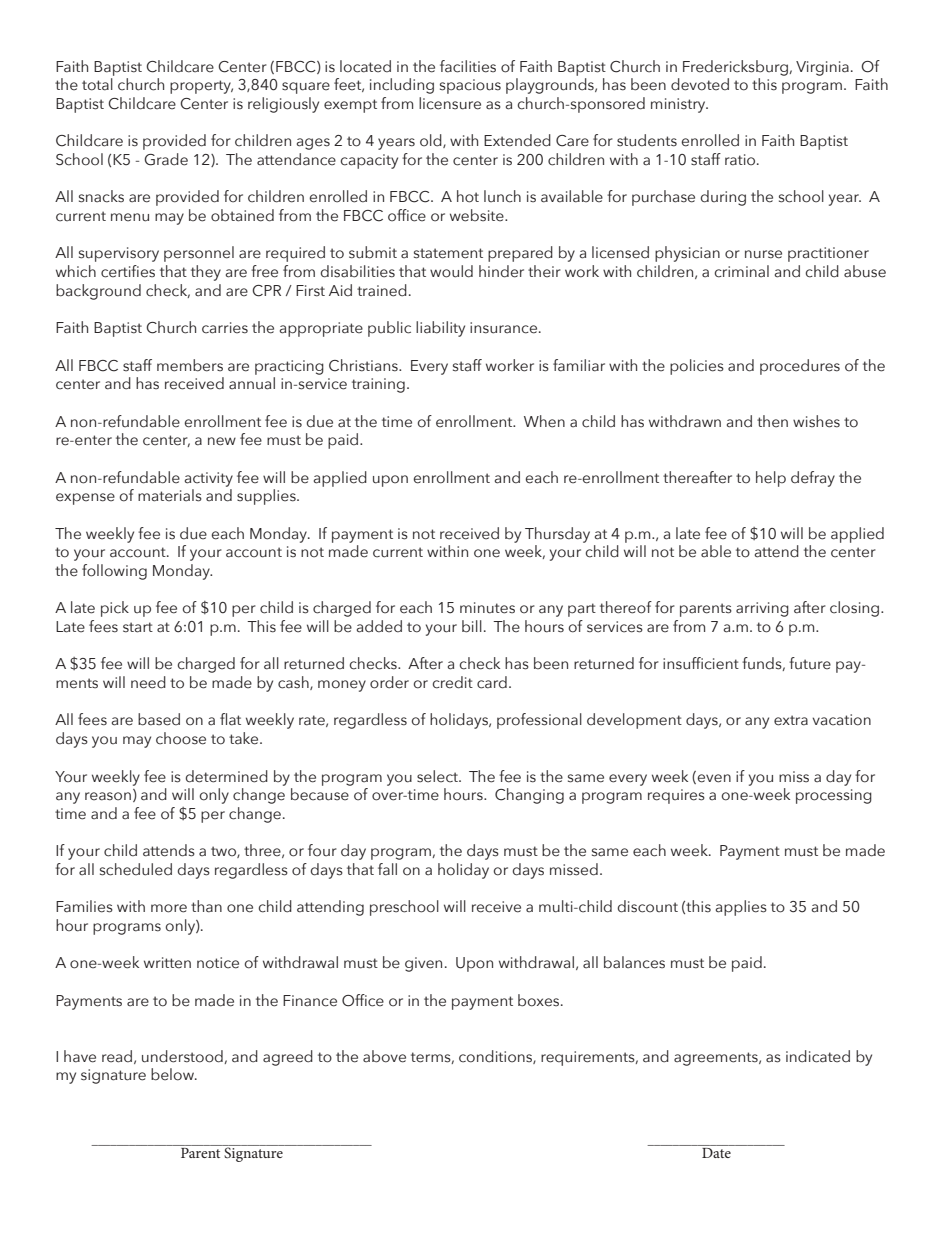 The width and height of the document is (952, 1233). Describe the element at coordinates (384, 1056) in the document. I see `above` at that location.
